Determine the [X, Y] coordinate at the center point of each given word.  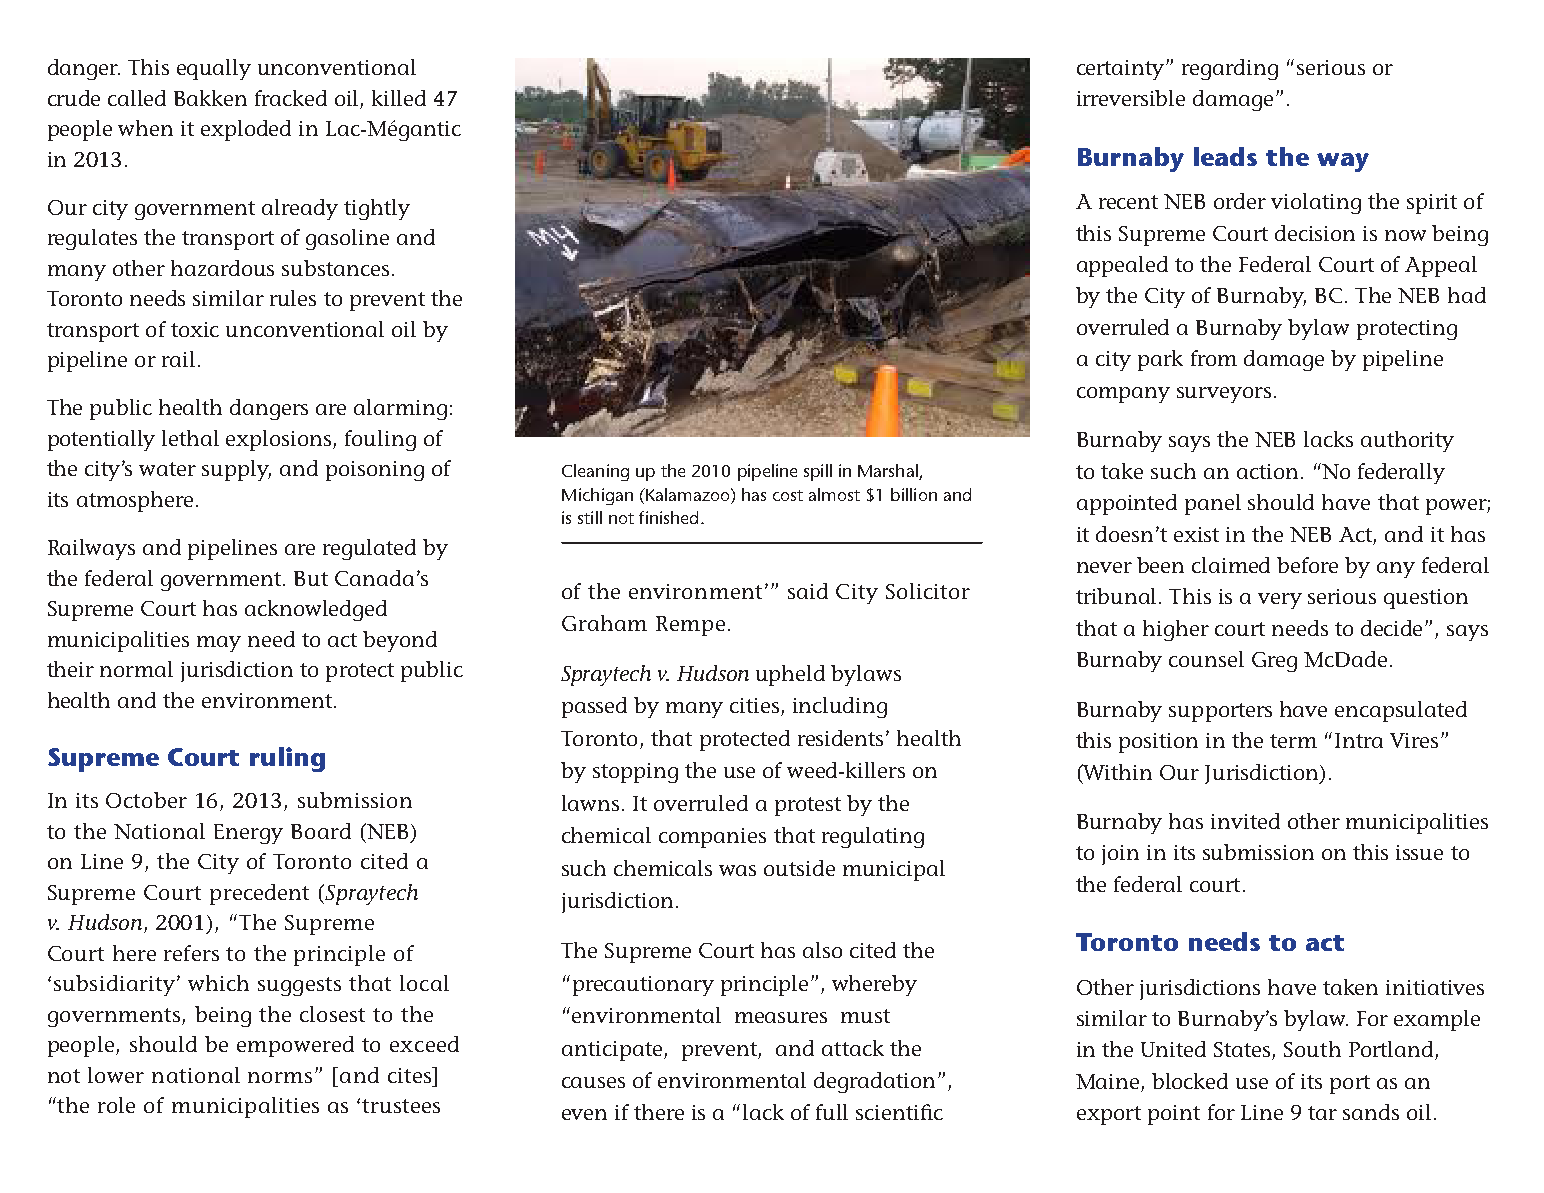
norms [282, 1077]
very [1280, 601]
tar [1322, 1113]
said [808, 591]
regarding [1230, 69]
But [311, 578]
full [832, 1112]
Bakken [210, 98]
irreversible [1131, 98]
